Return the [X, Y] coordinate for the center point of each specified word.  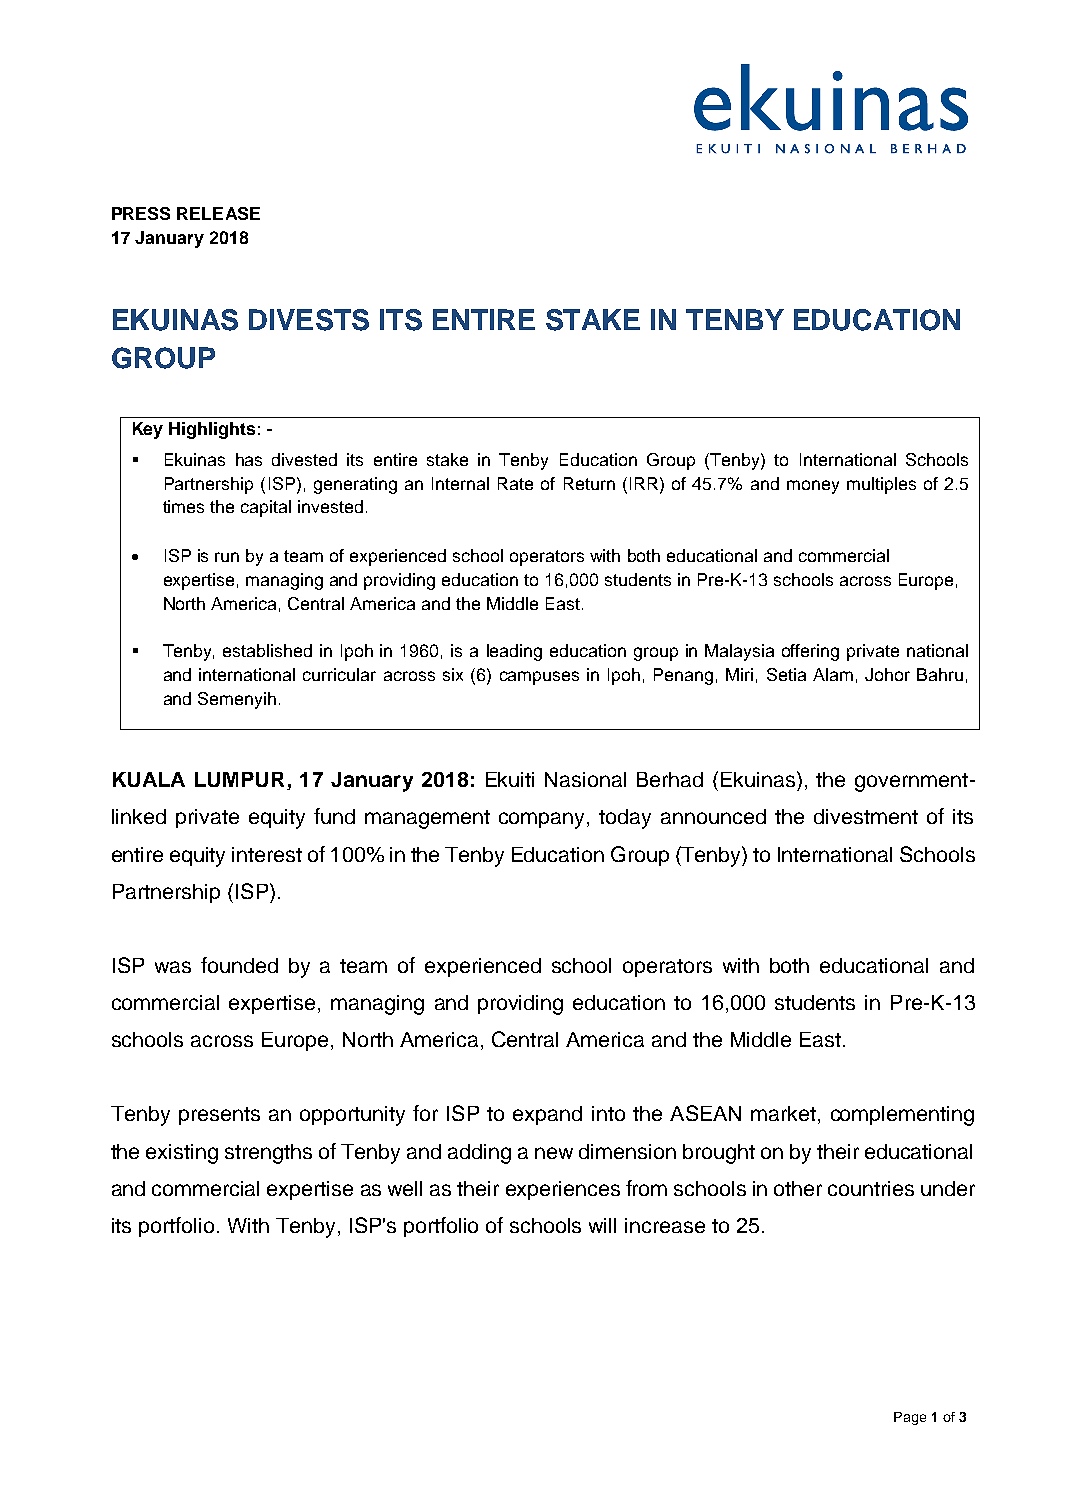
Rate [515, 483]
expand [547, 1115]
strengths [268, 1154]
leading [514, 652]
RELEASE [218, 213]
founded [239, 965]
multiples [881, 485]
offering [810, 652]
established [267, 650]
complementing [902, 1116]
